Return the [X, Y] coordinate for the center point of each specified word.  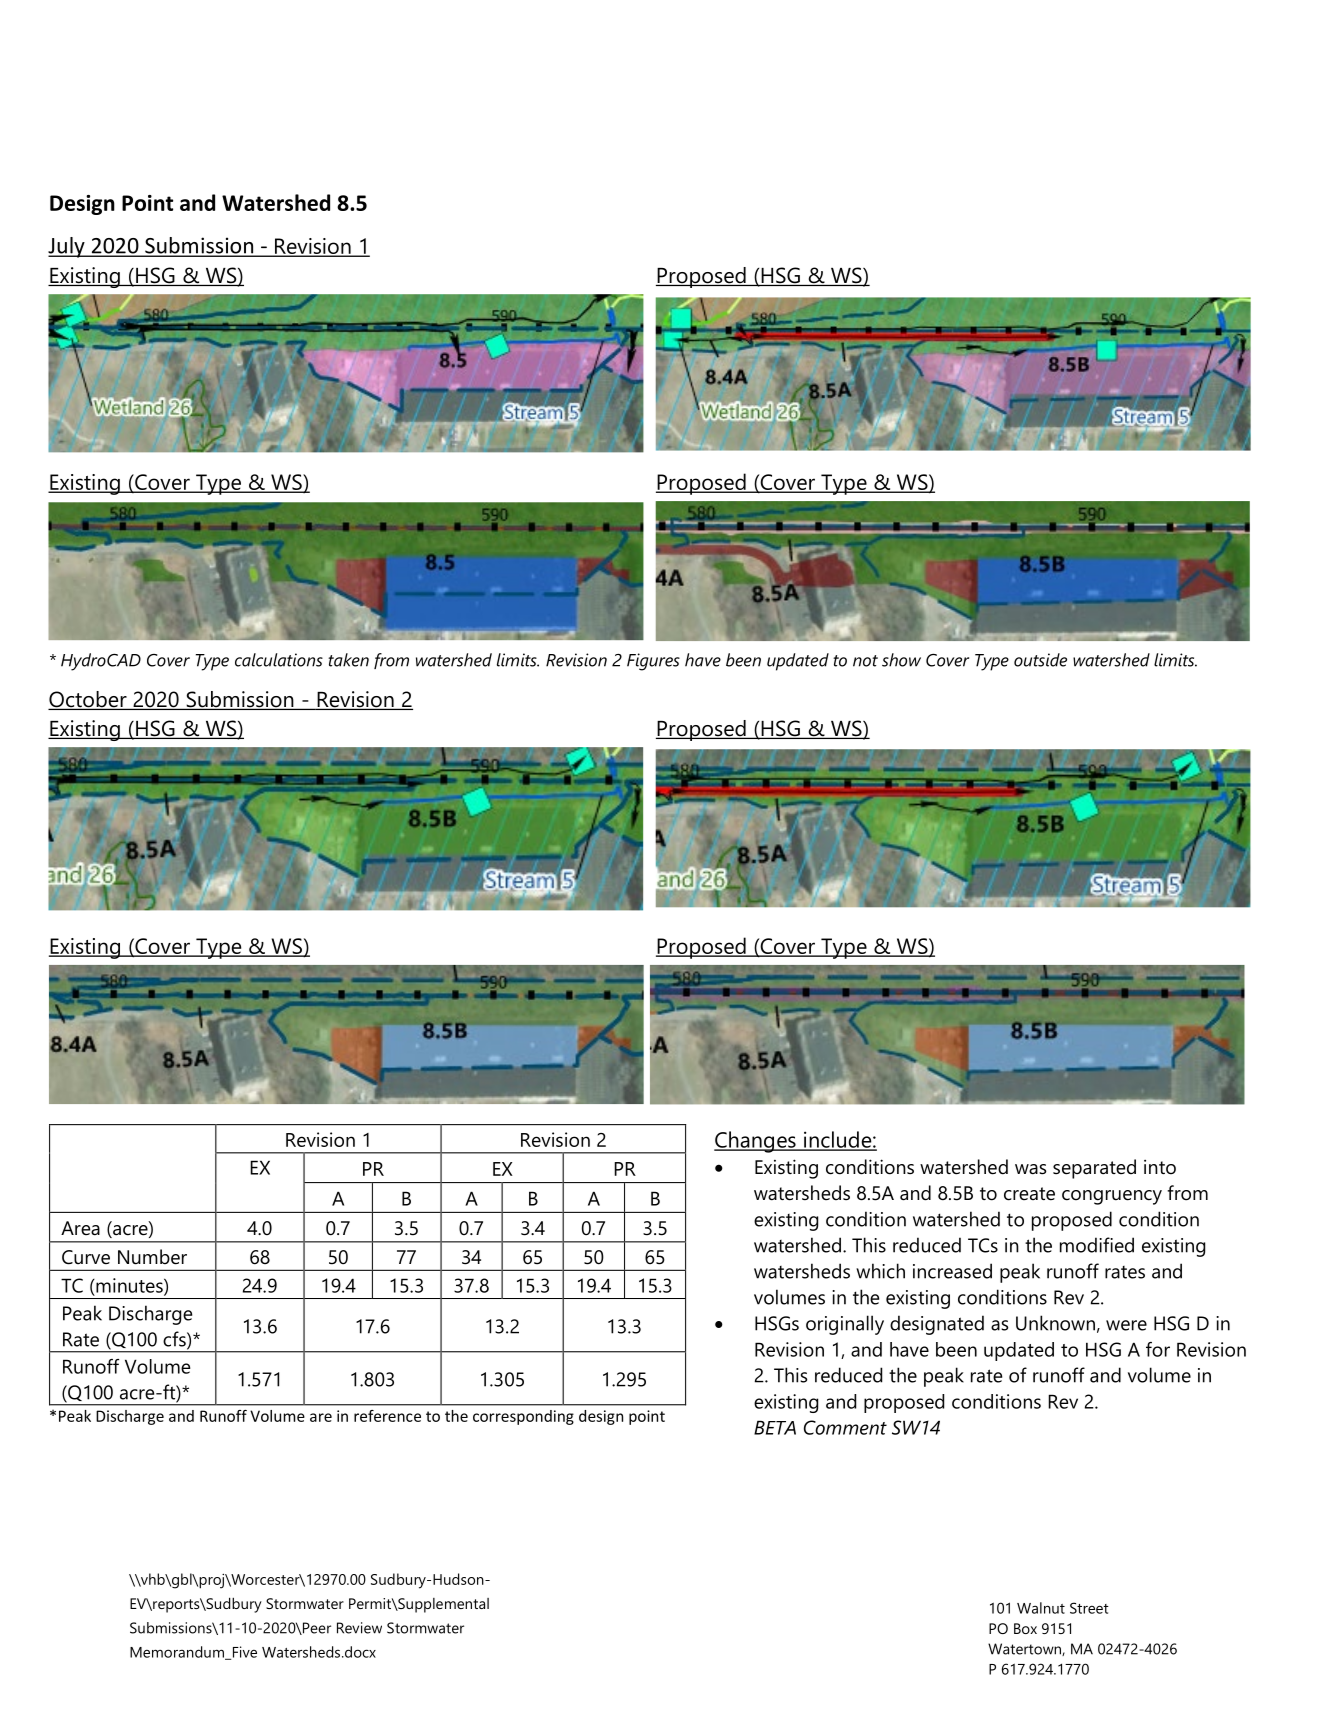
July [67, 247]
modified [1097, 1245]
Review [359, 1628]
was [1031, 1169]
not [865, 661]
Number [152, 1257]
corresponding [523, 1417]
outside [1040, 660]
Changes [756, 1142]
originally [845, 1325]
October [88, 700]
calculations [279, 660]
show [901, 660]
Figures [653, 662]
